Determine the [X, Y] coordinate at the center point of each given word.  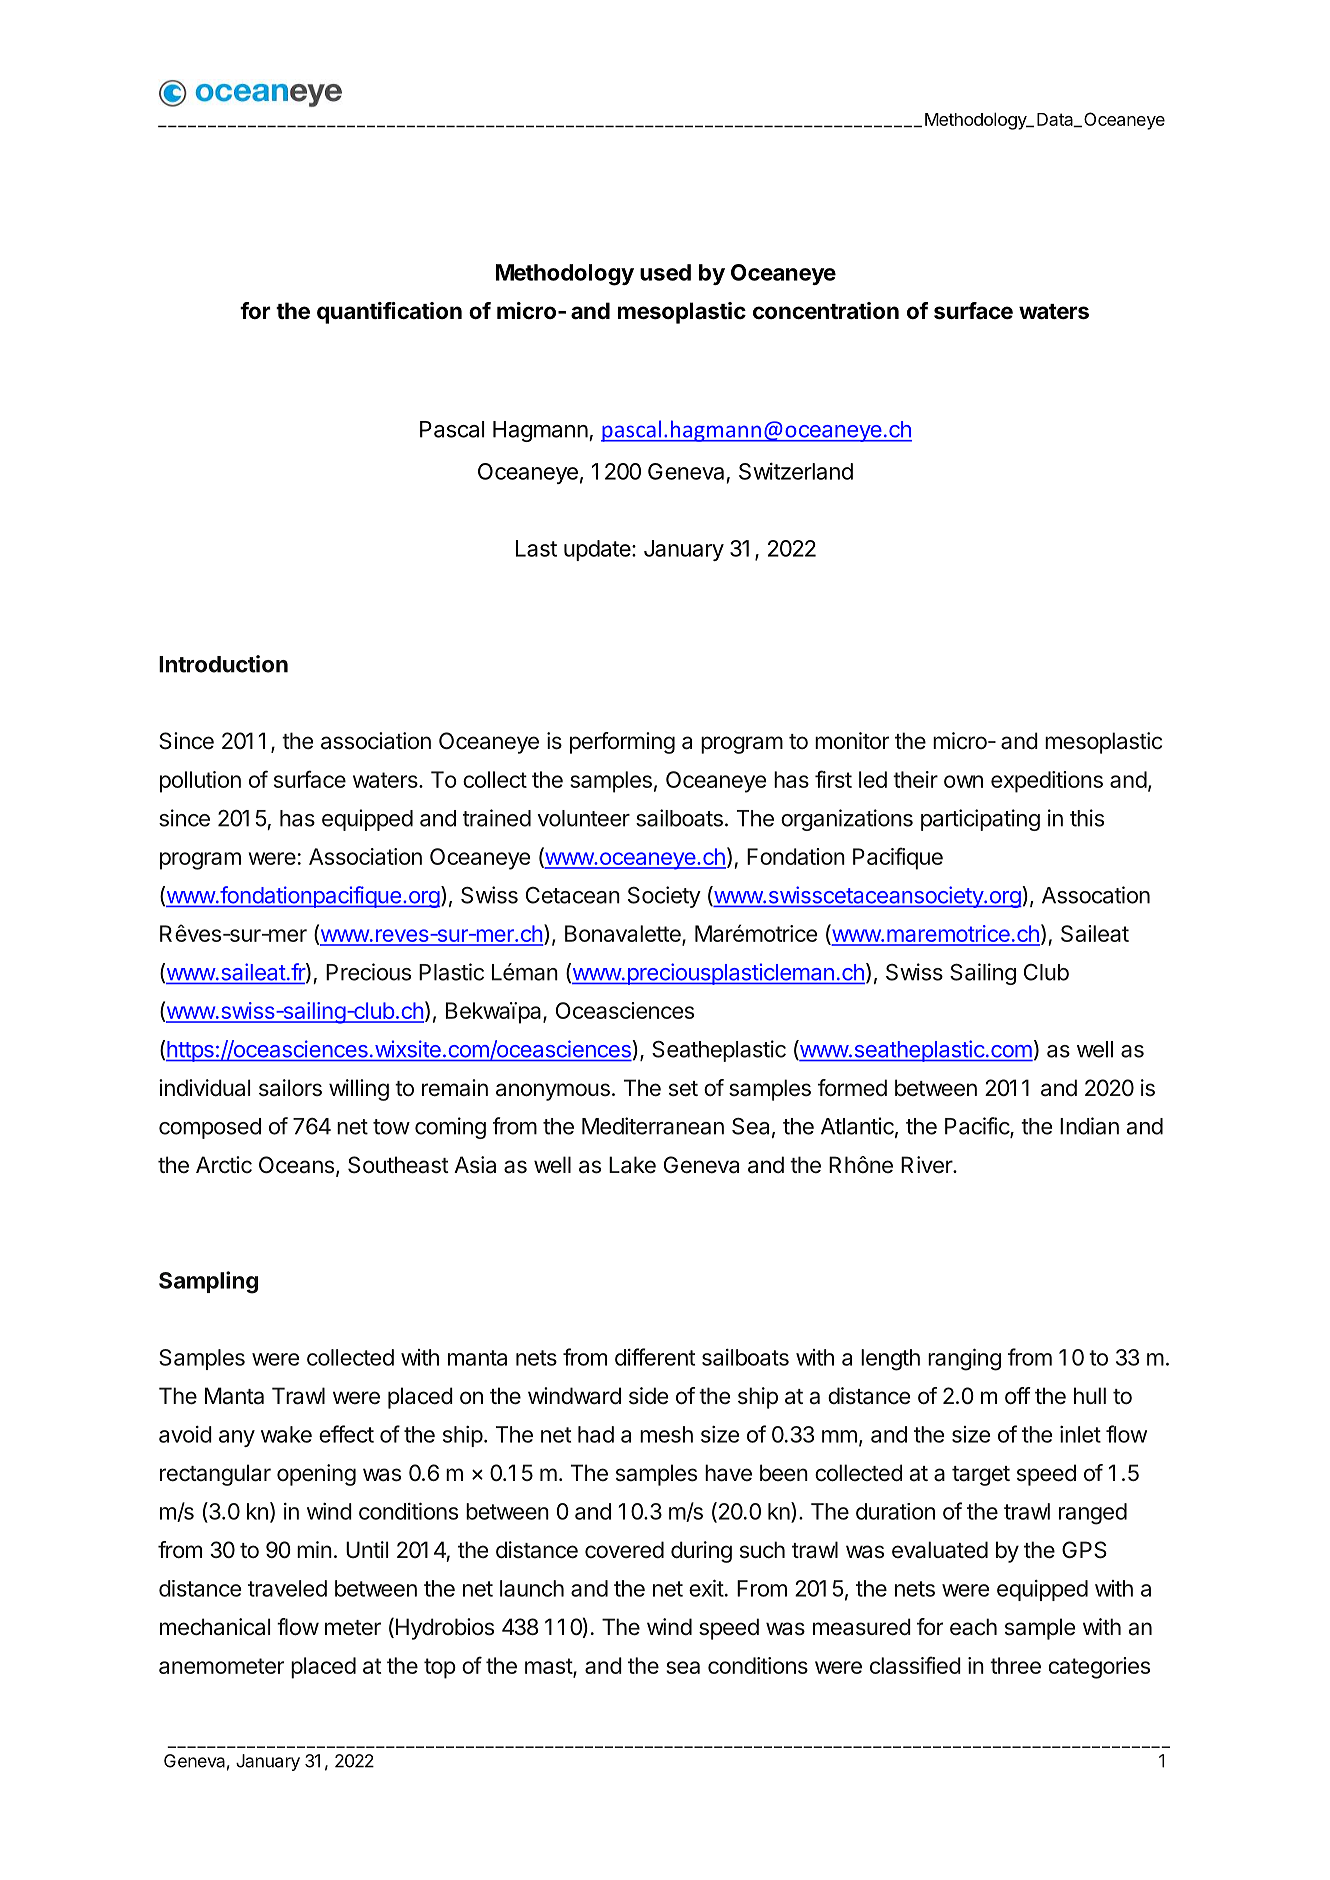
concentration [826, 311]
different [655, 1357]
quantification [389, 313]
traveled [287, 1588]
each [973, 1627]
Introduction [223, 664]
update [598, 550]
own [963, 781]
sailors [290, 1088]
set [683, 1089]
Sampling [208, 1282]
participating [980, 820]
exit [706, 1588]
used [665, 272]
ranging [964, 1359]
